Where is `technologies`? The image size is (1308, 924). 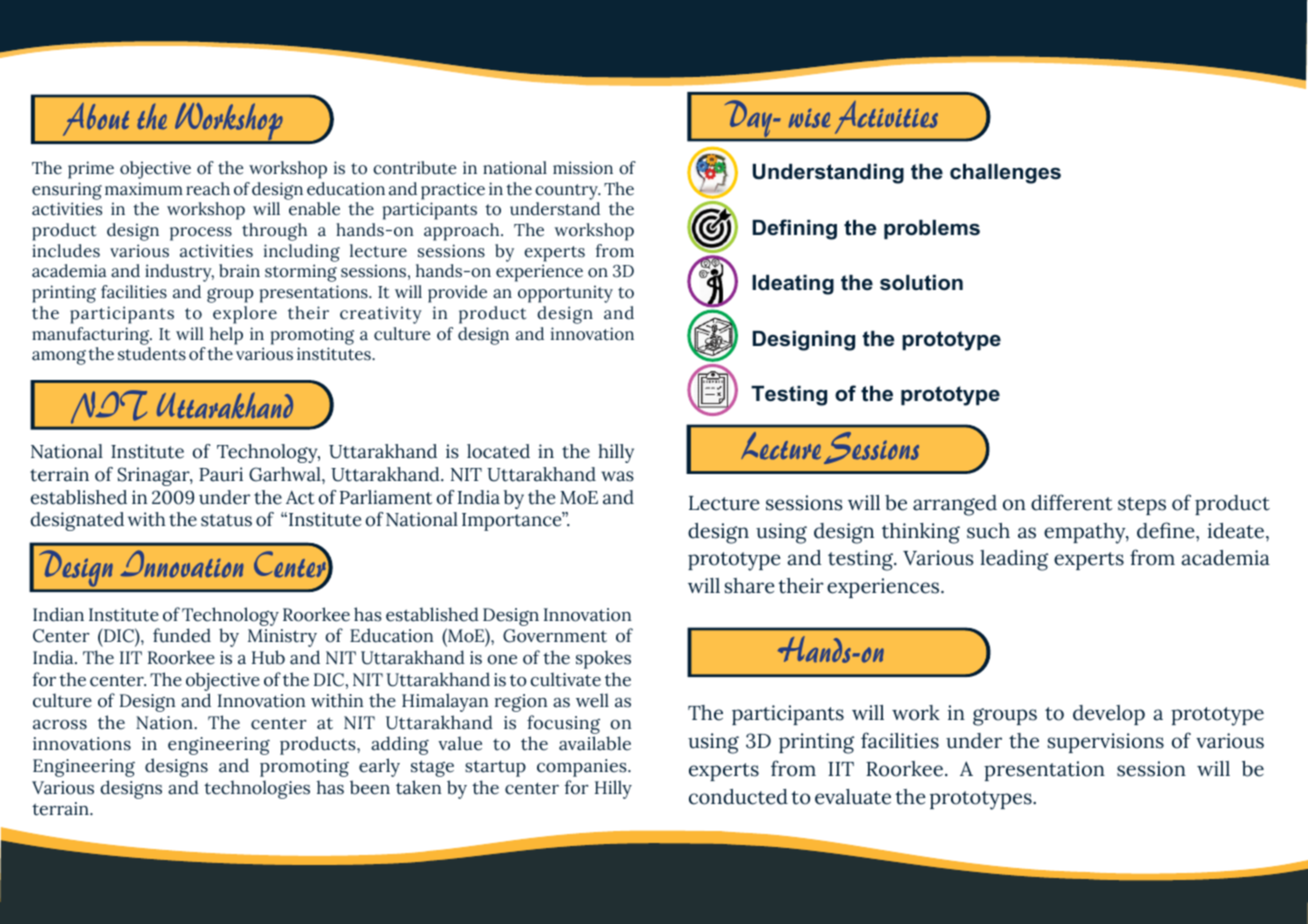 technologies is located at coordinates (257, 789).
